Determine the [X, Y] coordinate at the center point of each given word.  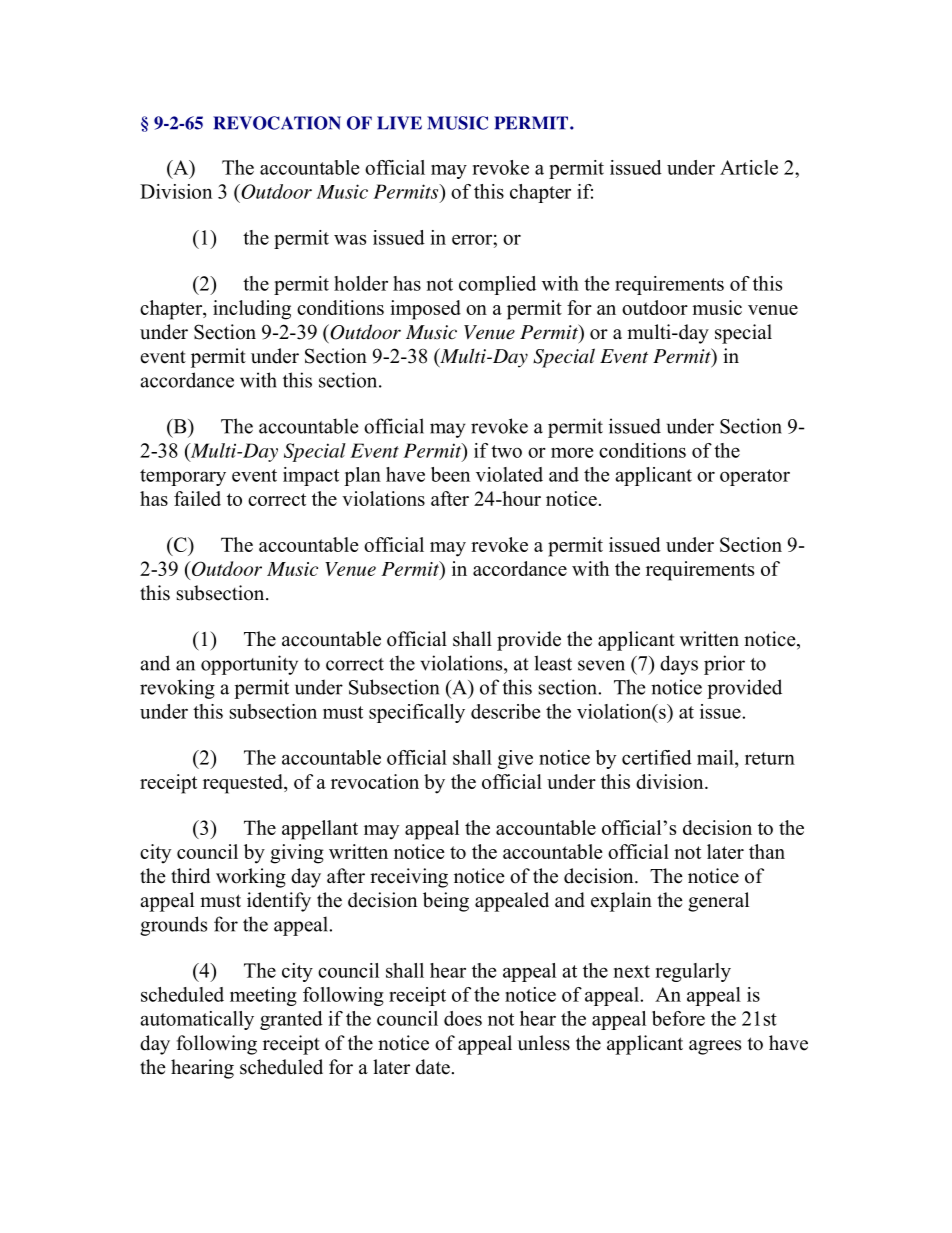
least [553, 663]
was [350, 240]
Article [749, 167]
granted [291, 1020]
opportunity [249, 665]
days [679, 665]
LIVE [399, 123]
